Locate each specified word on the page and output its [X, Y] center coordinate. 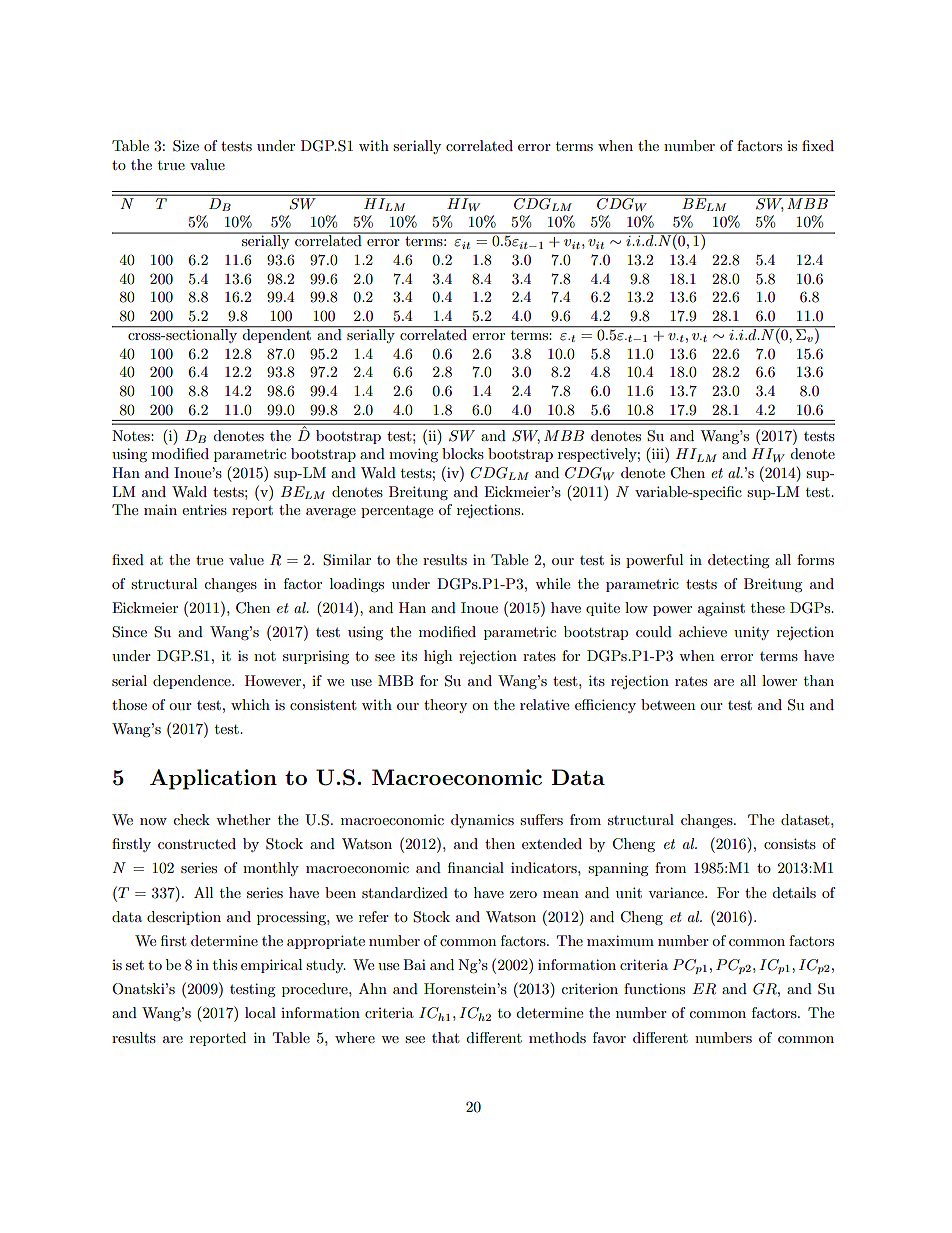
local [260, 1012]
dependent [277, 335]
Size [186, 146]
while [552, 583]
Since [129, 632]
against [721, 609]
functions [654, 988]
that [445, 1037]
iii [659, 453]
